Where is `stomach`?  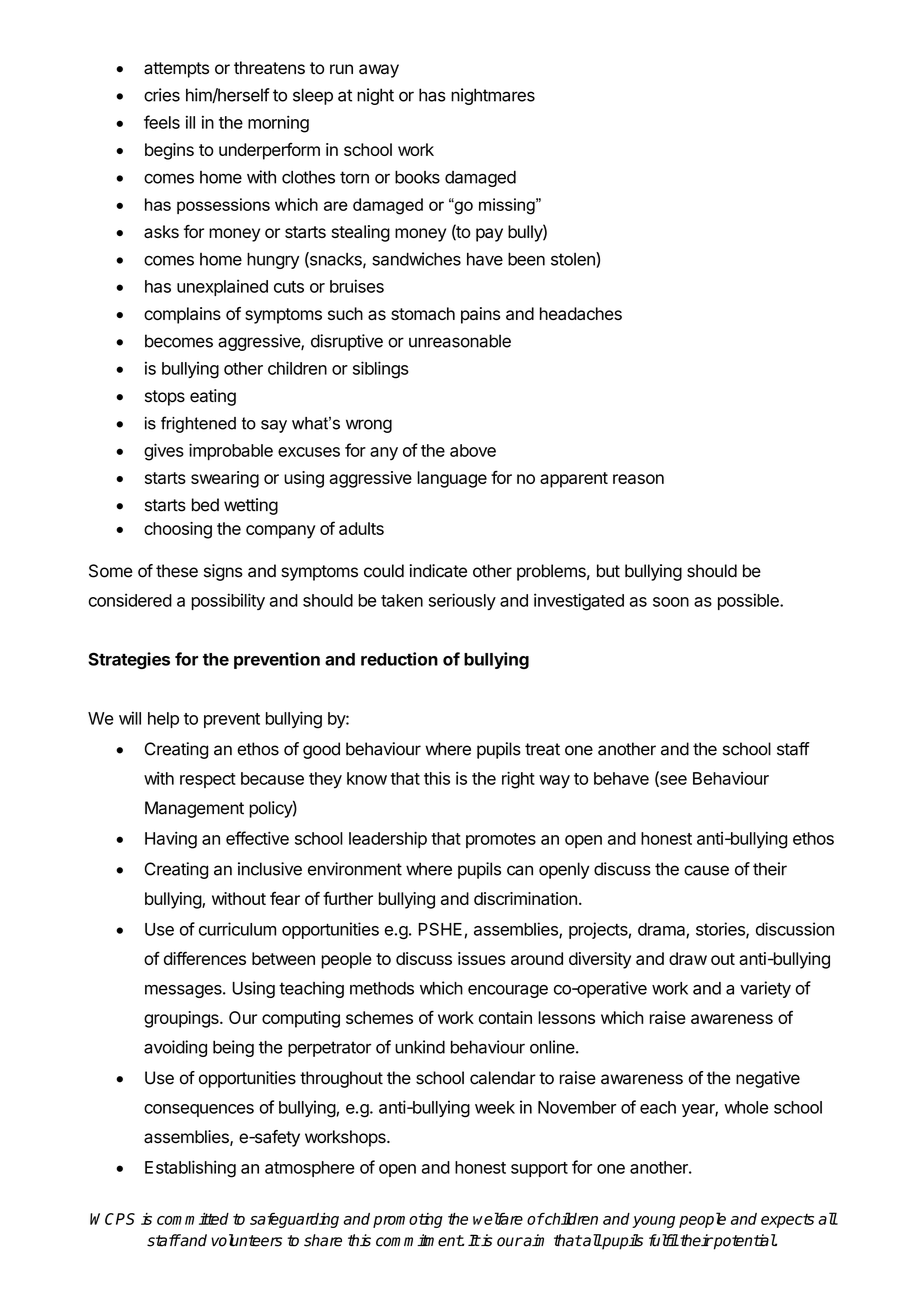 stomach is located at coordinates (423, 313).
